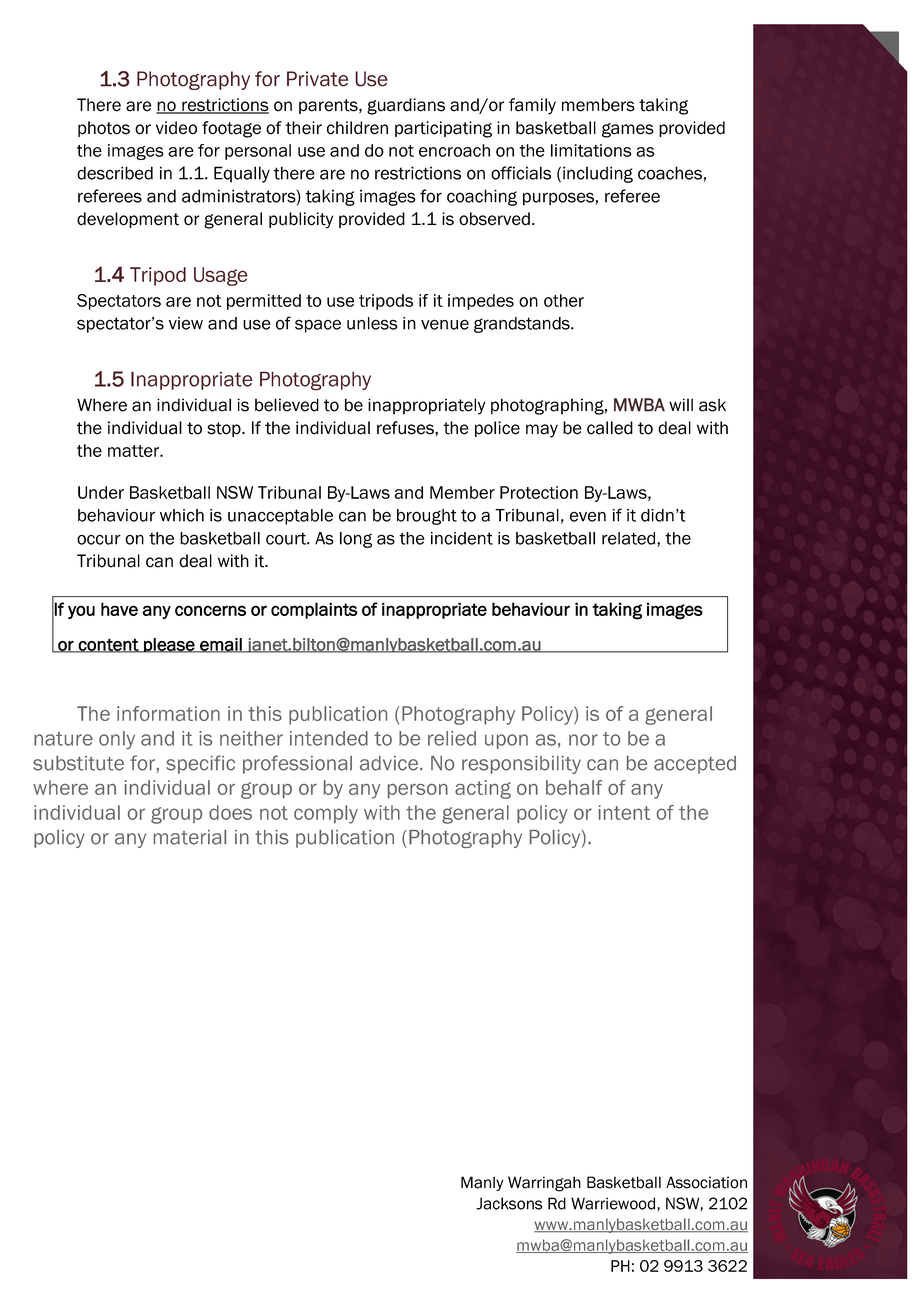 This screenshot has width=924, height=1308. Describe the element at coordinates (624, 812) in the screenshot. I see `intent` at that location.
